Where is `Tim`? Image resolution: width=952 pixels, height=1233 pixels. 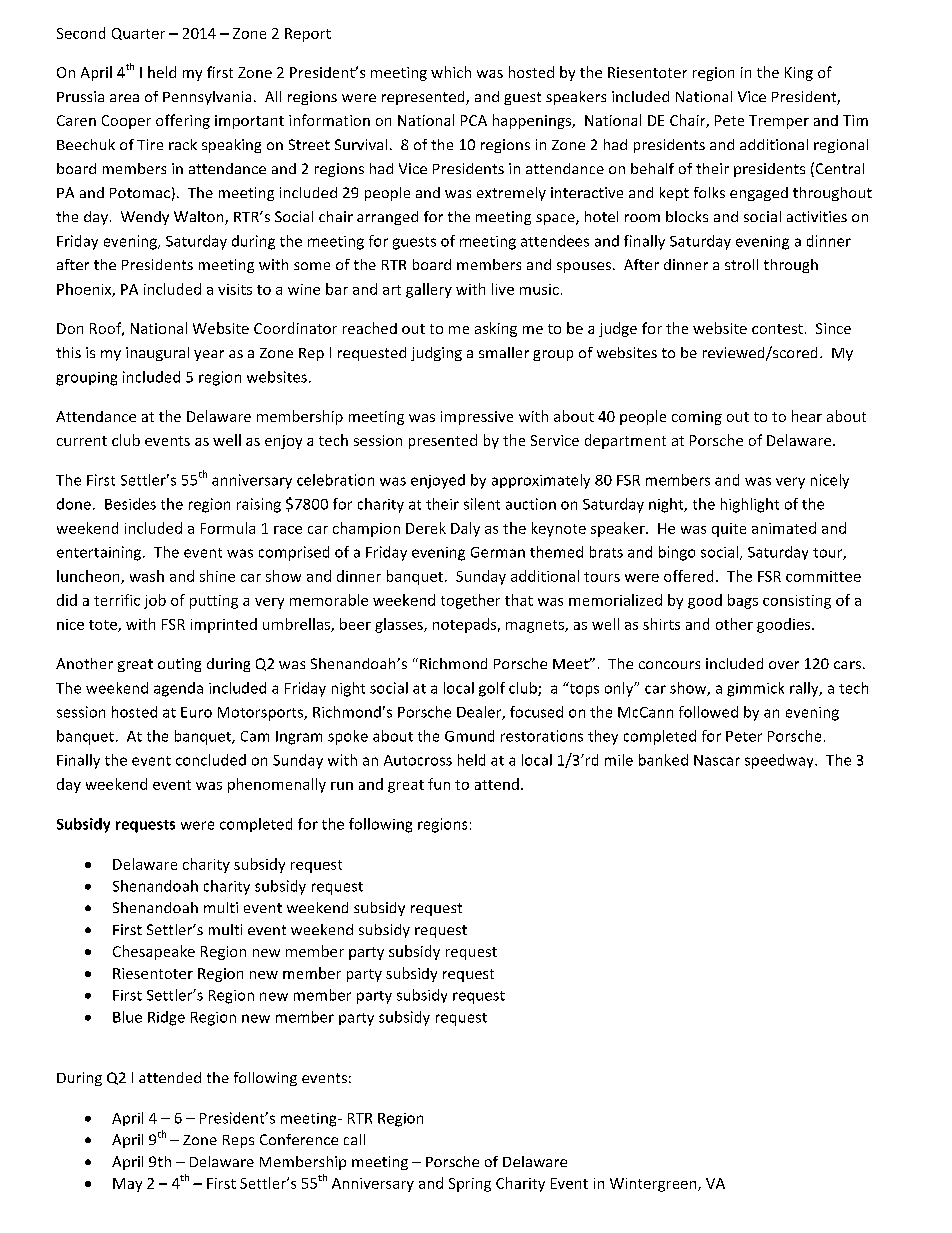
Tim is located at coordinates (855, 120).
